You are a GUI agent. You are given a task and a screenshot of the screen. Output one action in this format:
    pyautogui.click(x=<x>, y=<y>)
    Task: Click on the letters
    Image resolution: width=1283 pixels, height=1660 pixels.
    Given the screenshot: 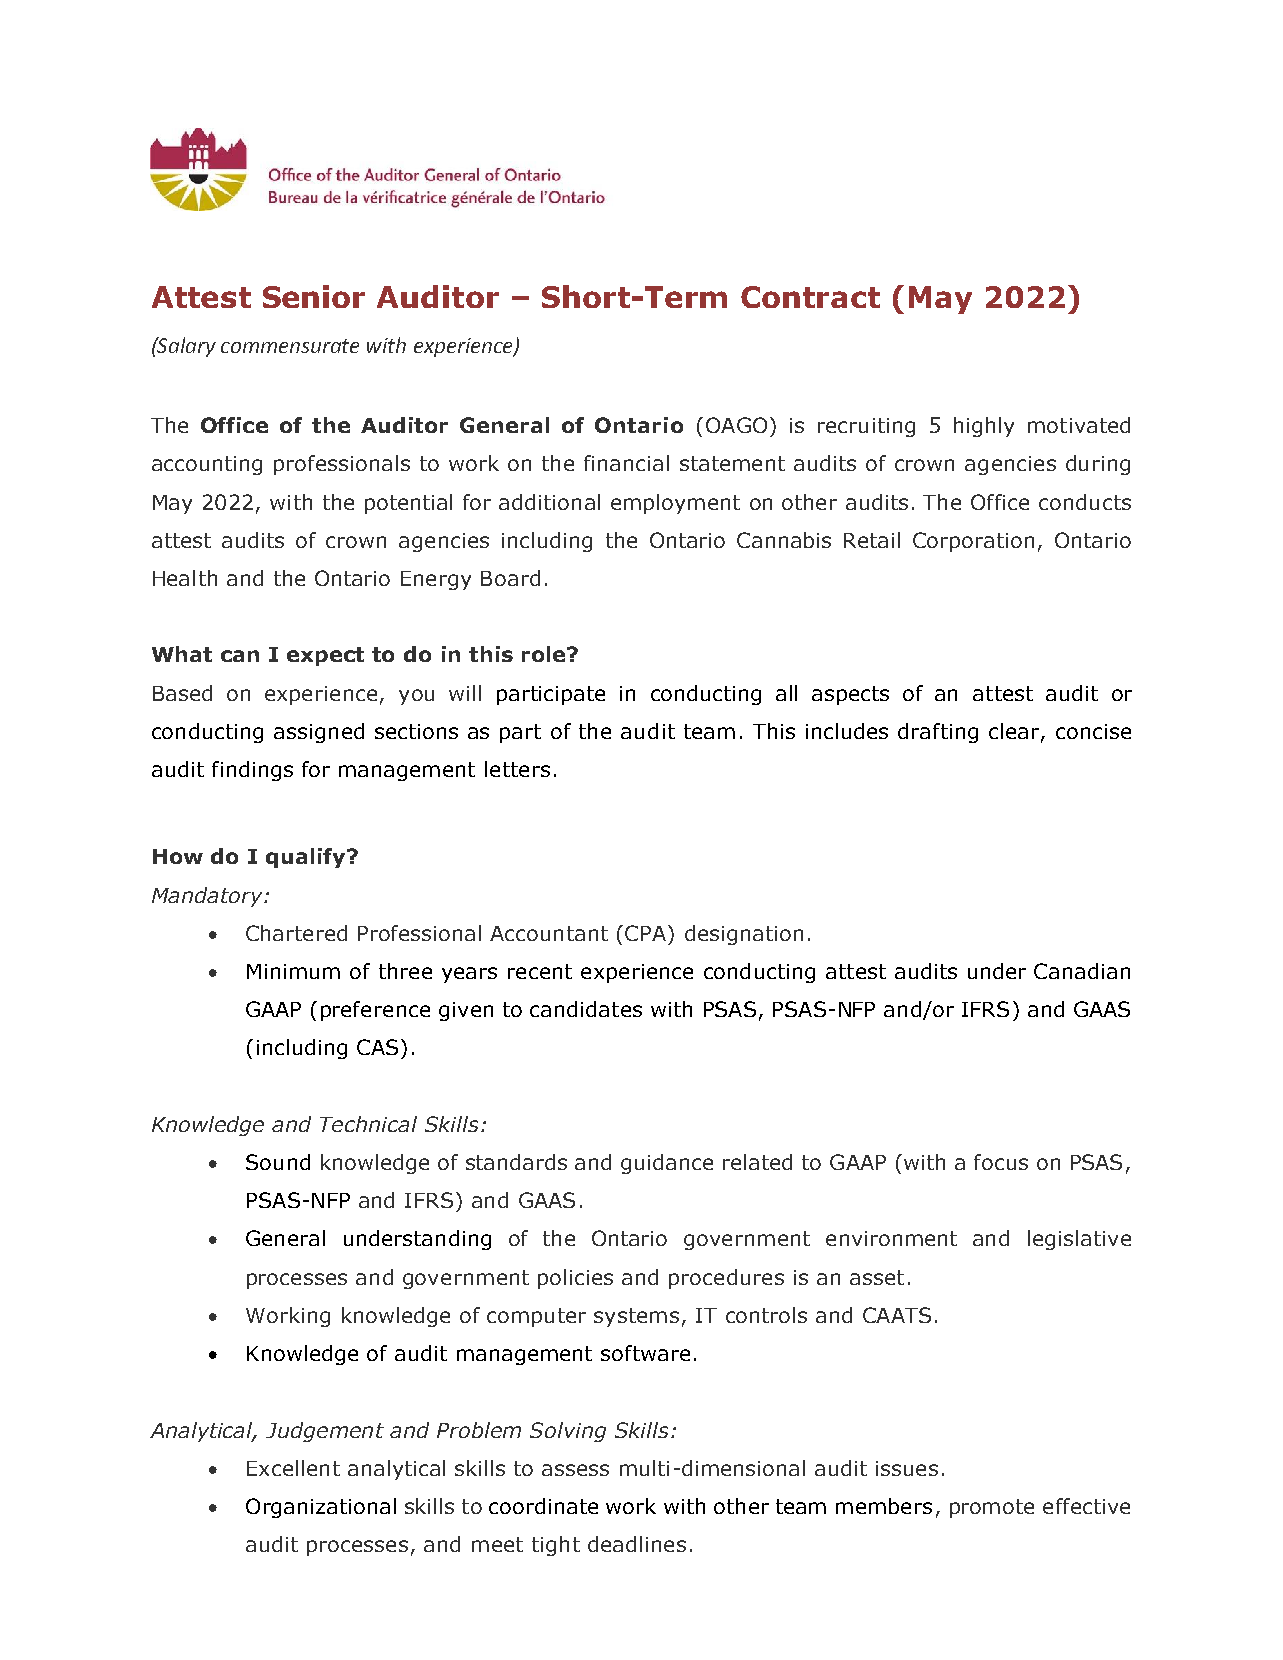 What is the action you would take?
    pyautogui.click(x=517, y=769)
